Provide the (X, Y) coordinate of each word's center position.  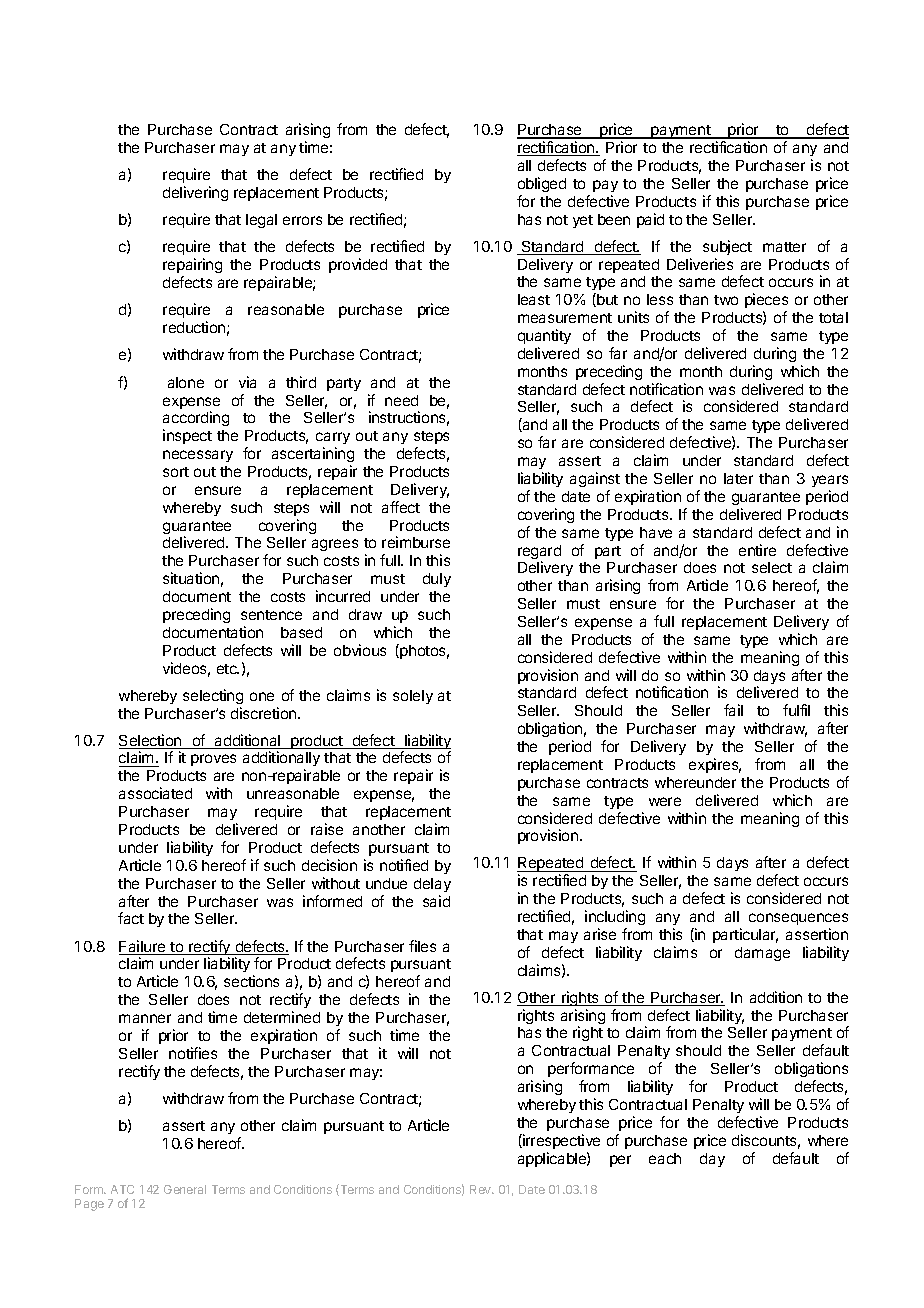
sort (176, 472)
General (185, 1189)
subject (727, 247)
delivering (195, 193)
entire (757, 550)
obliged (542, 184)
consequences (798, 919)
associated (155, 793)
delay (432, 885)
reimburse (416, 542)
